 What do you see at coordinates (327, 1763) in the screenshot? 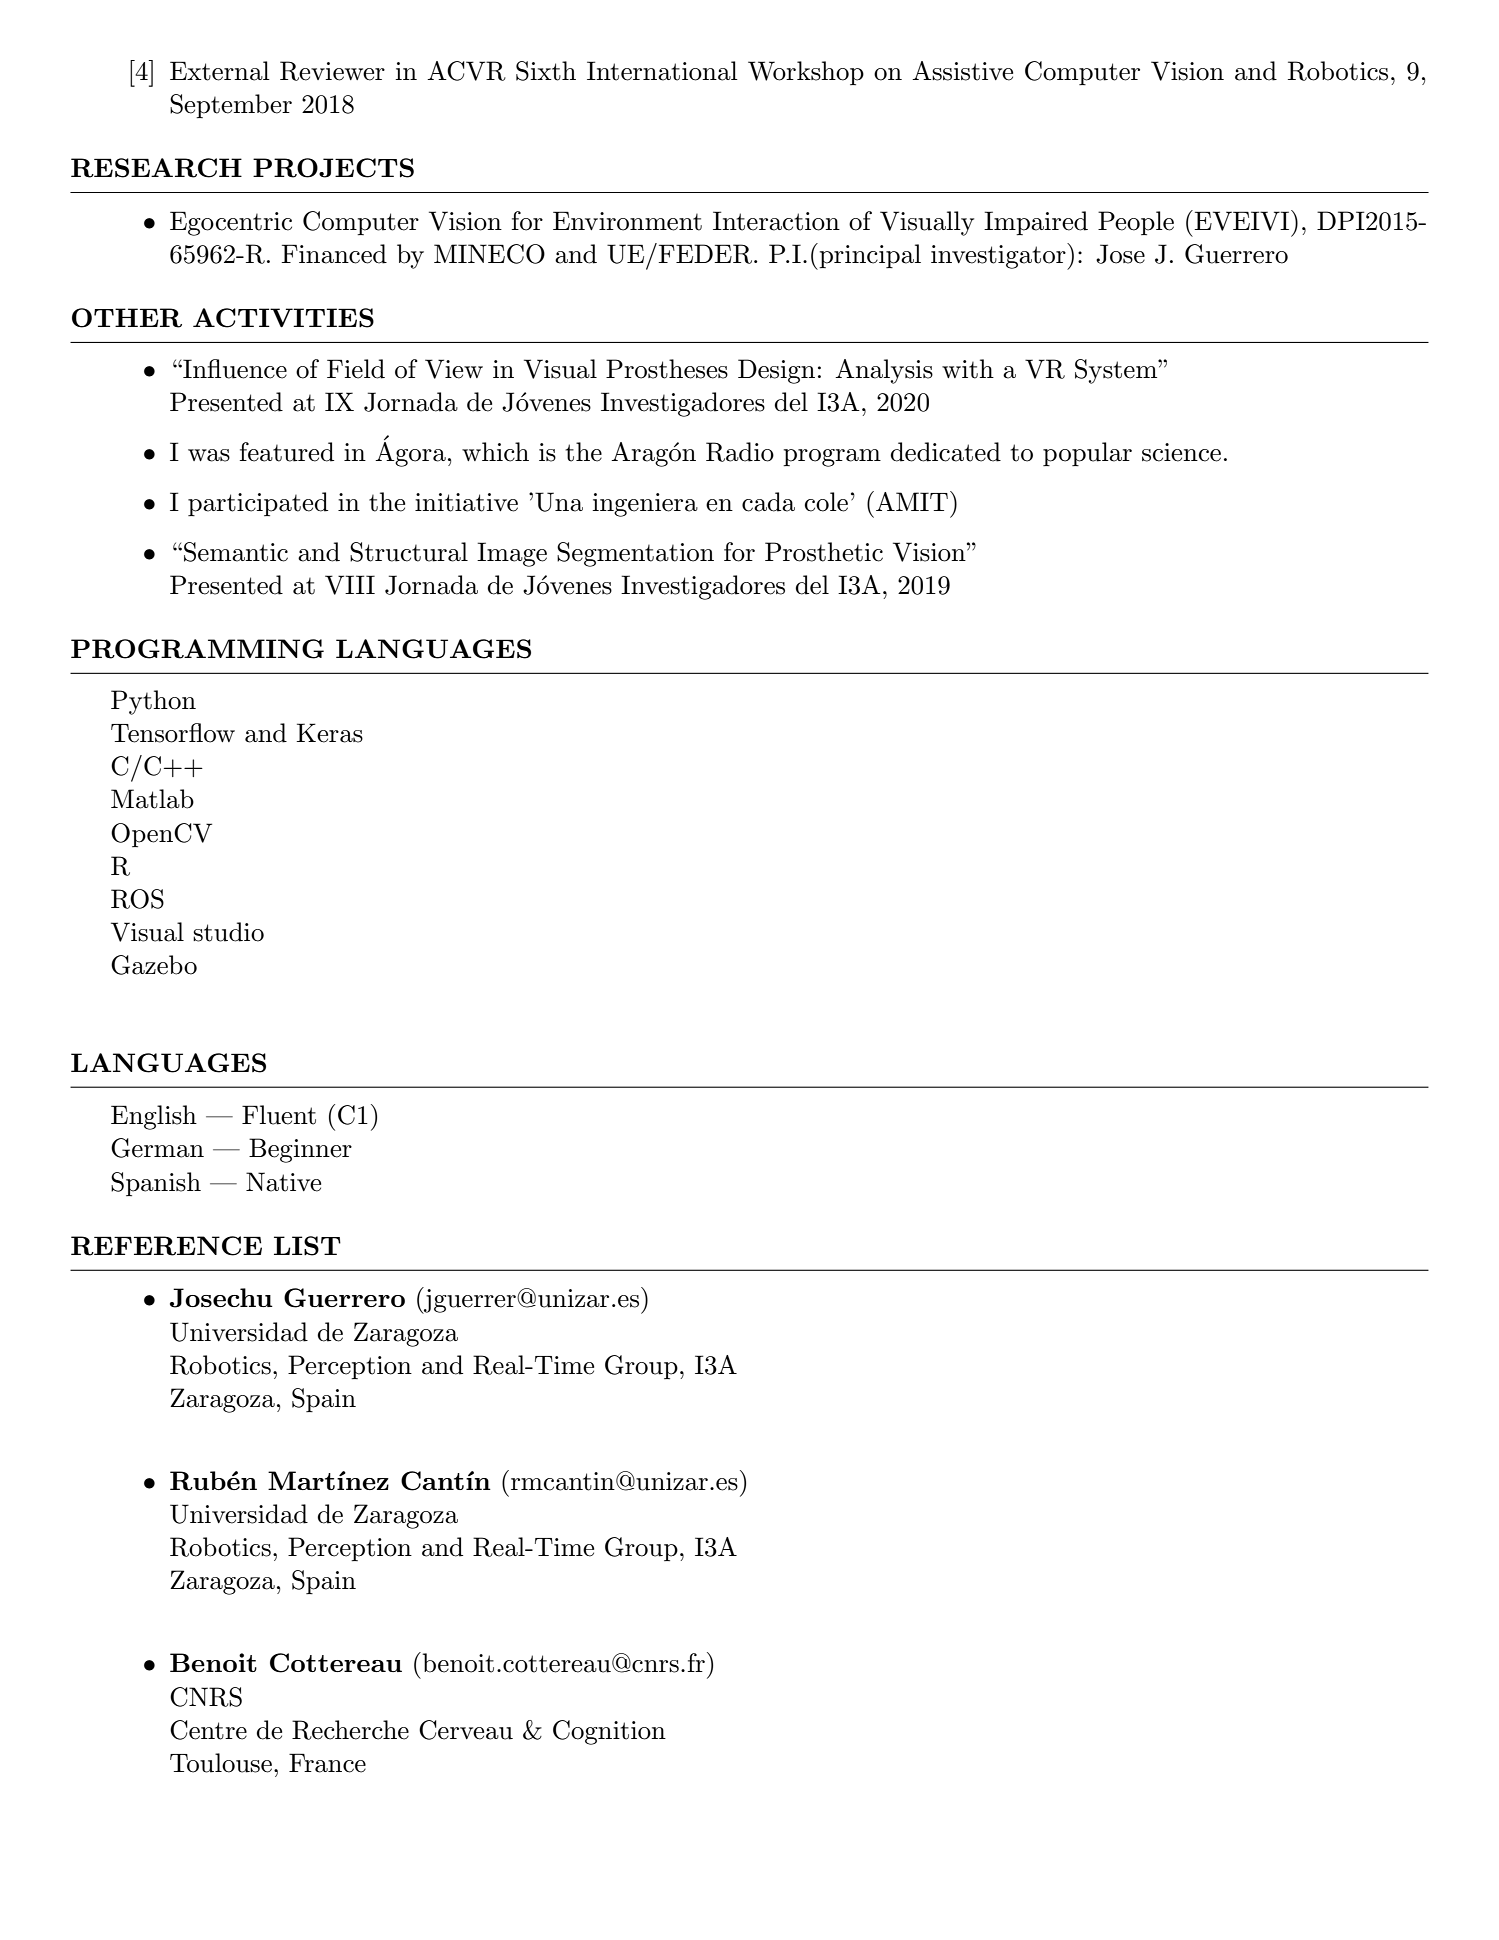
I see `France` at bounding box center [327, 1763].
